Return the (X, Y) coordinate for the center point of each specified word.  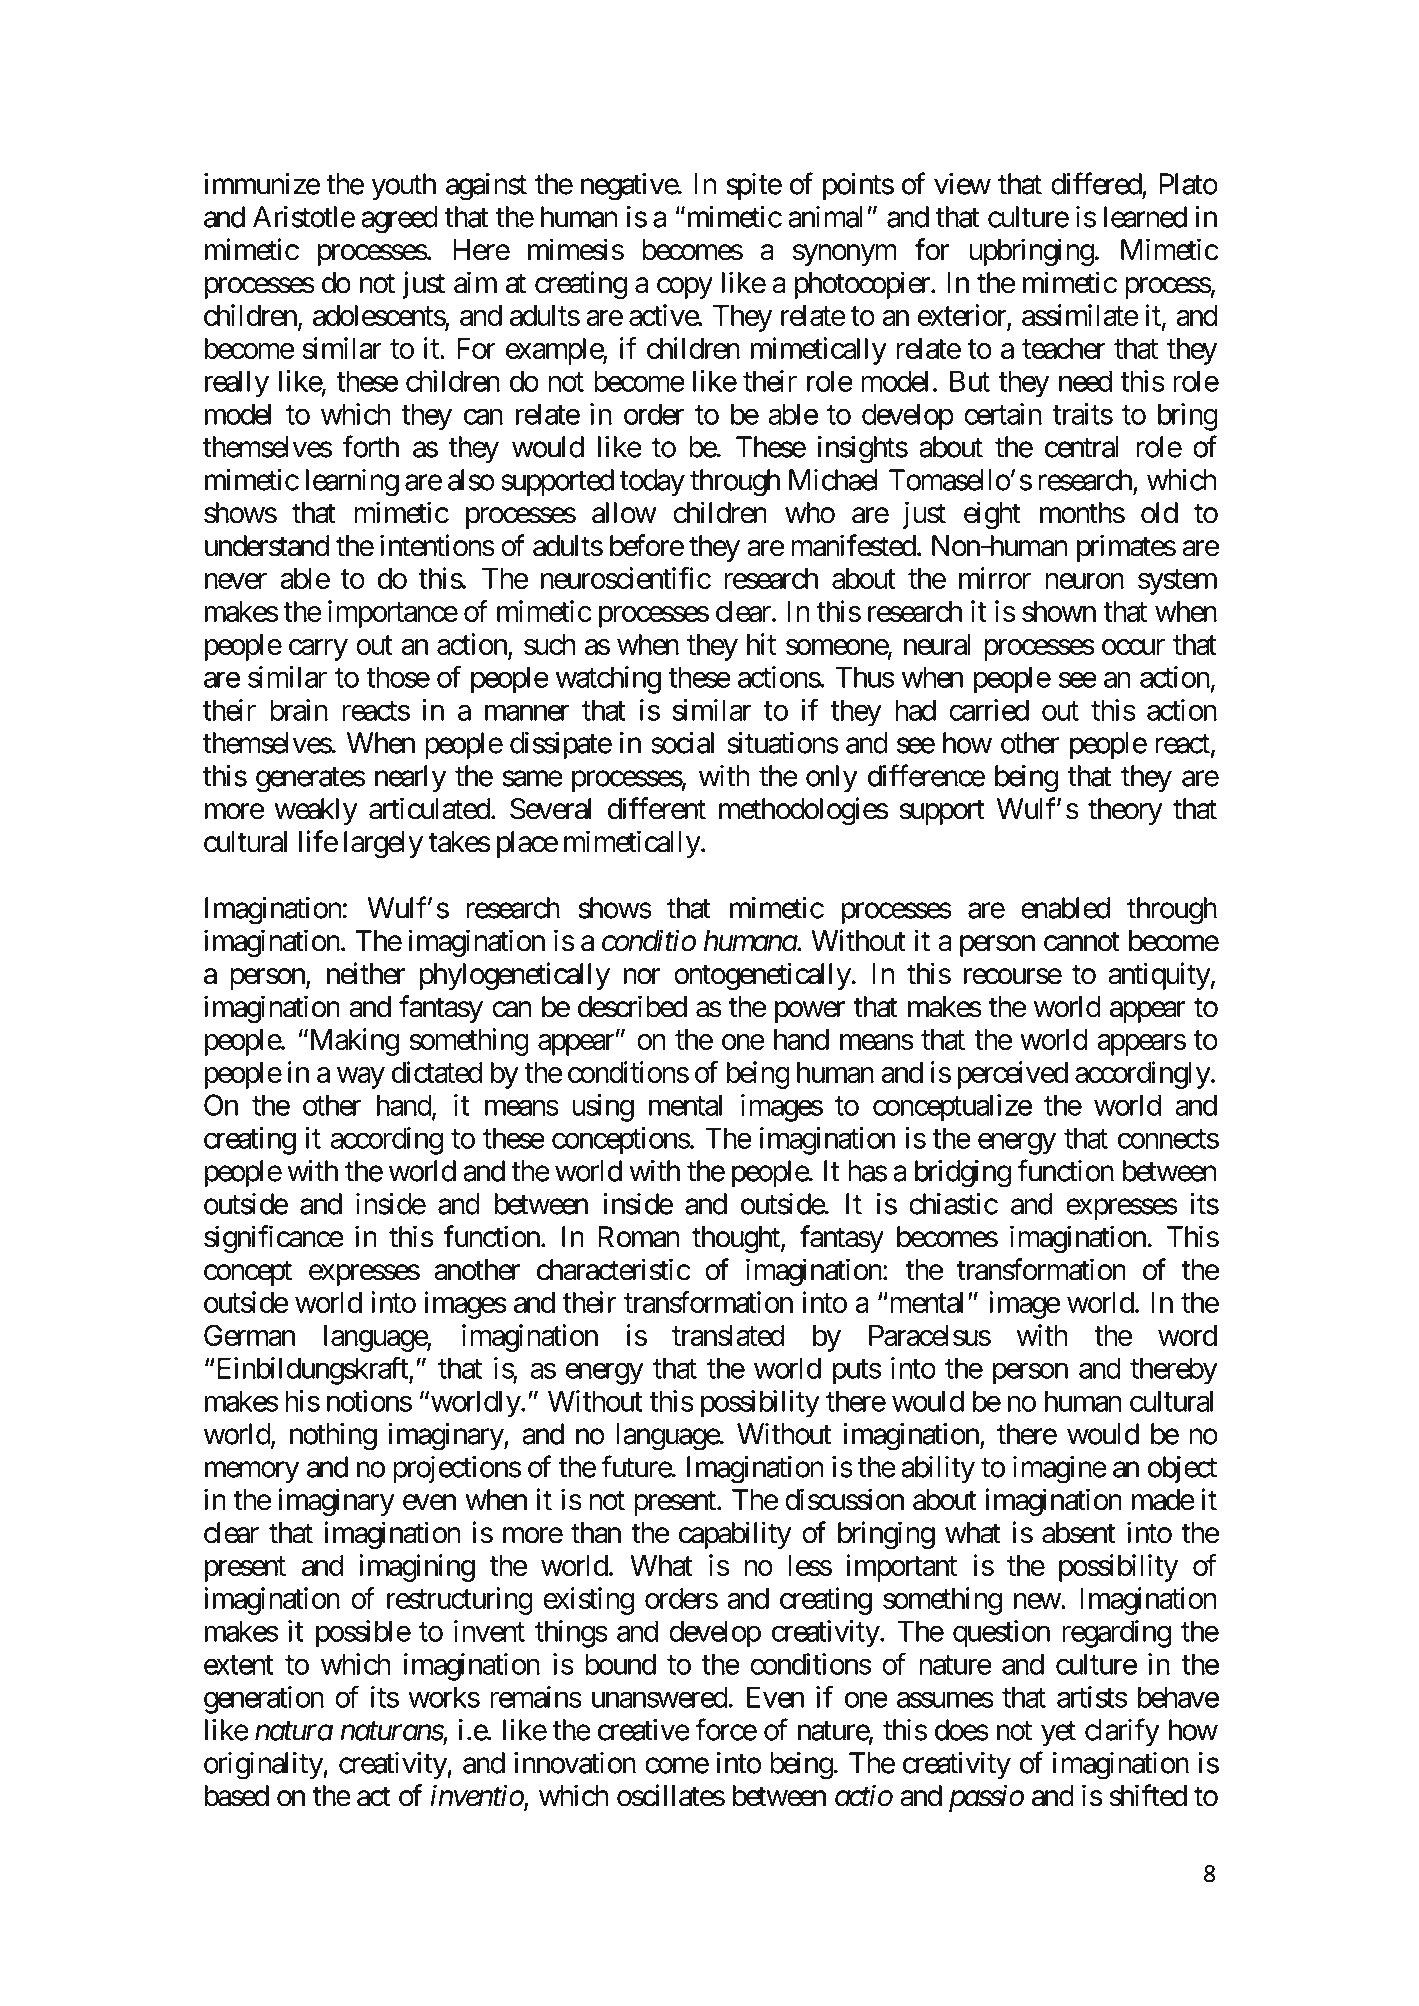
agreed (399, 220)
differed (1097, 184)
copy (685, 288)
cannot (1082, 942)
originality (264, 1765)
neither (366, 973)
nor (642, 977)
